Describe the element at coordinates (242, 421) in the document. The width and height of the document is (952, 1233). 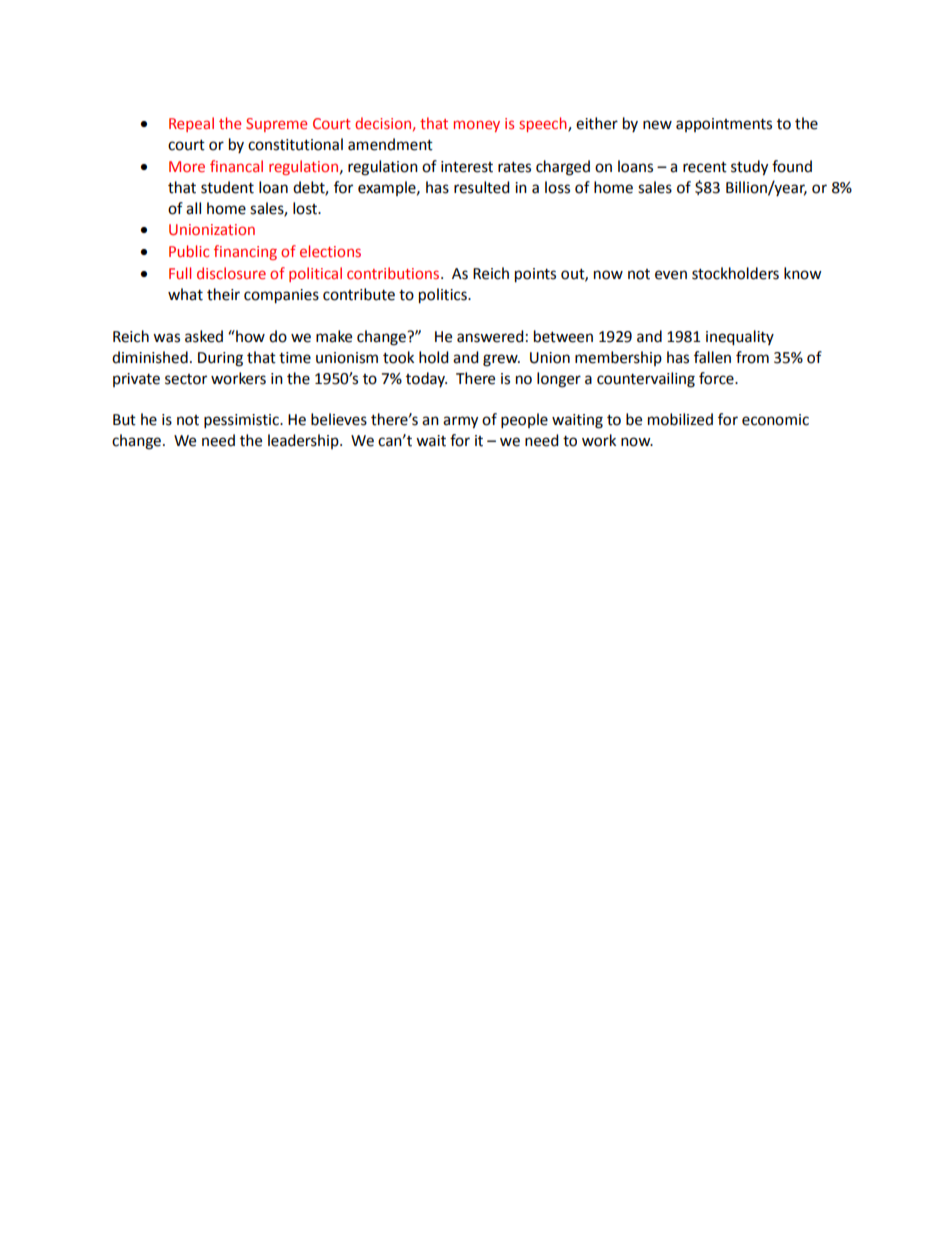
I see `pessimistic` at that location.
